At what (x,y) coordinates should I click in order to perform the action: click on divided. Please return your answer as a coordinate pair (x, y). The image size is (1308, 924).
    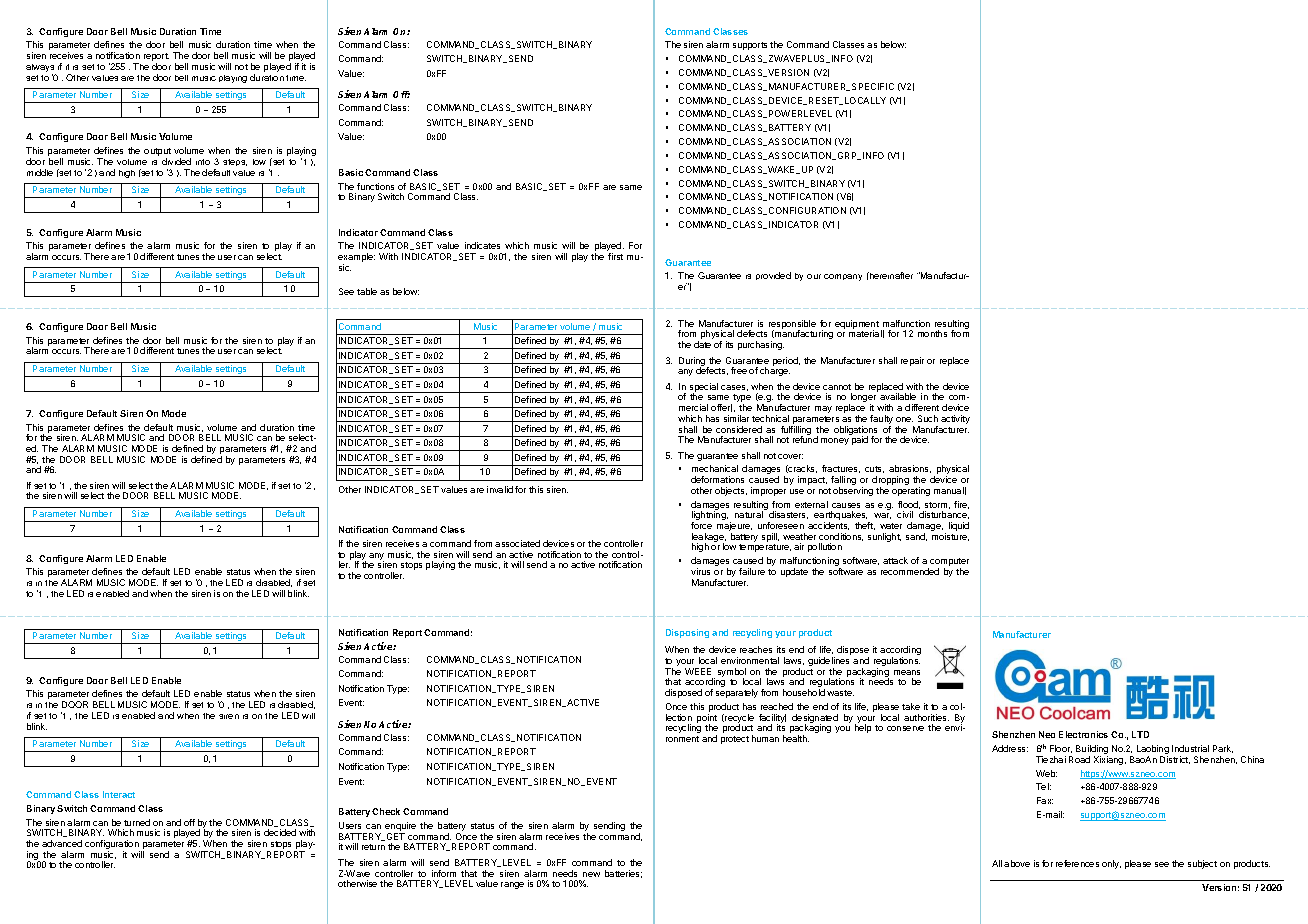
    Looking at the image, I should click on (176, 161).
